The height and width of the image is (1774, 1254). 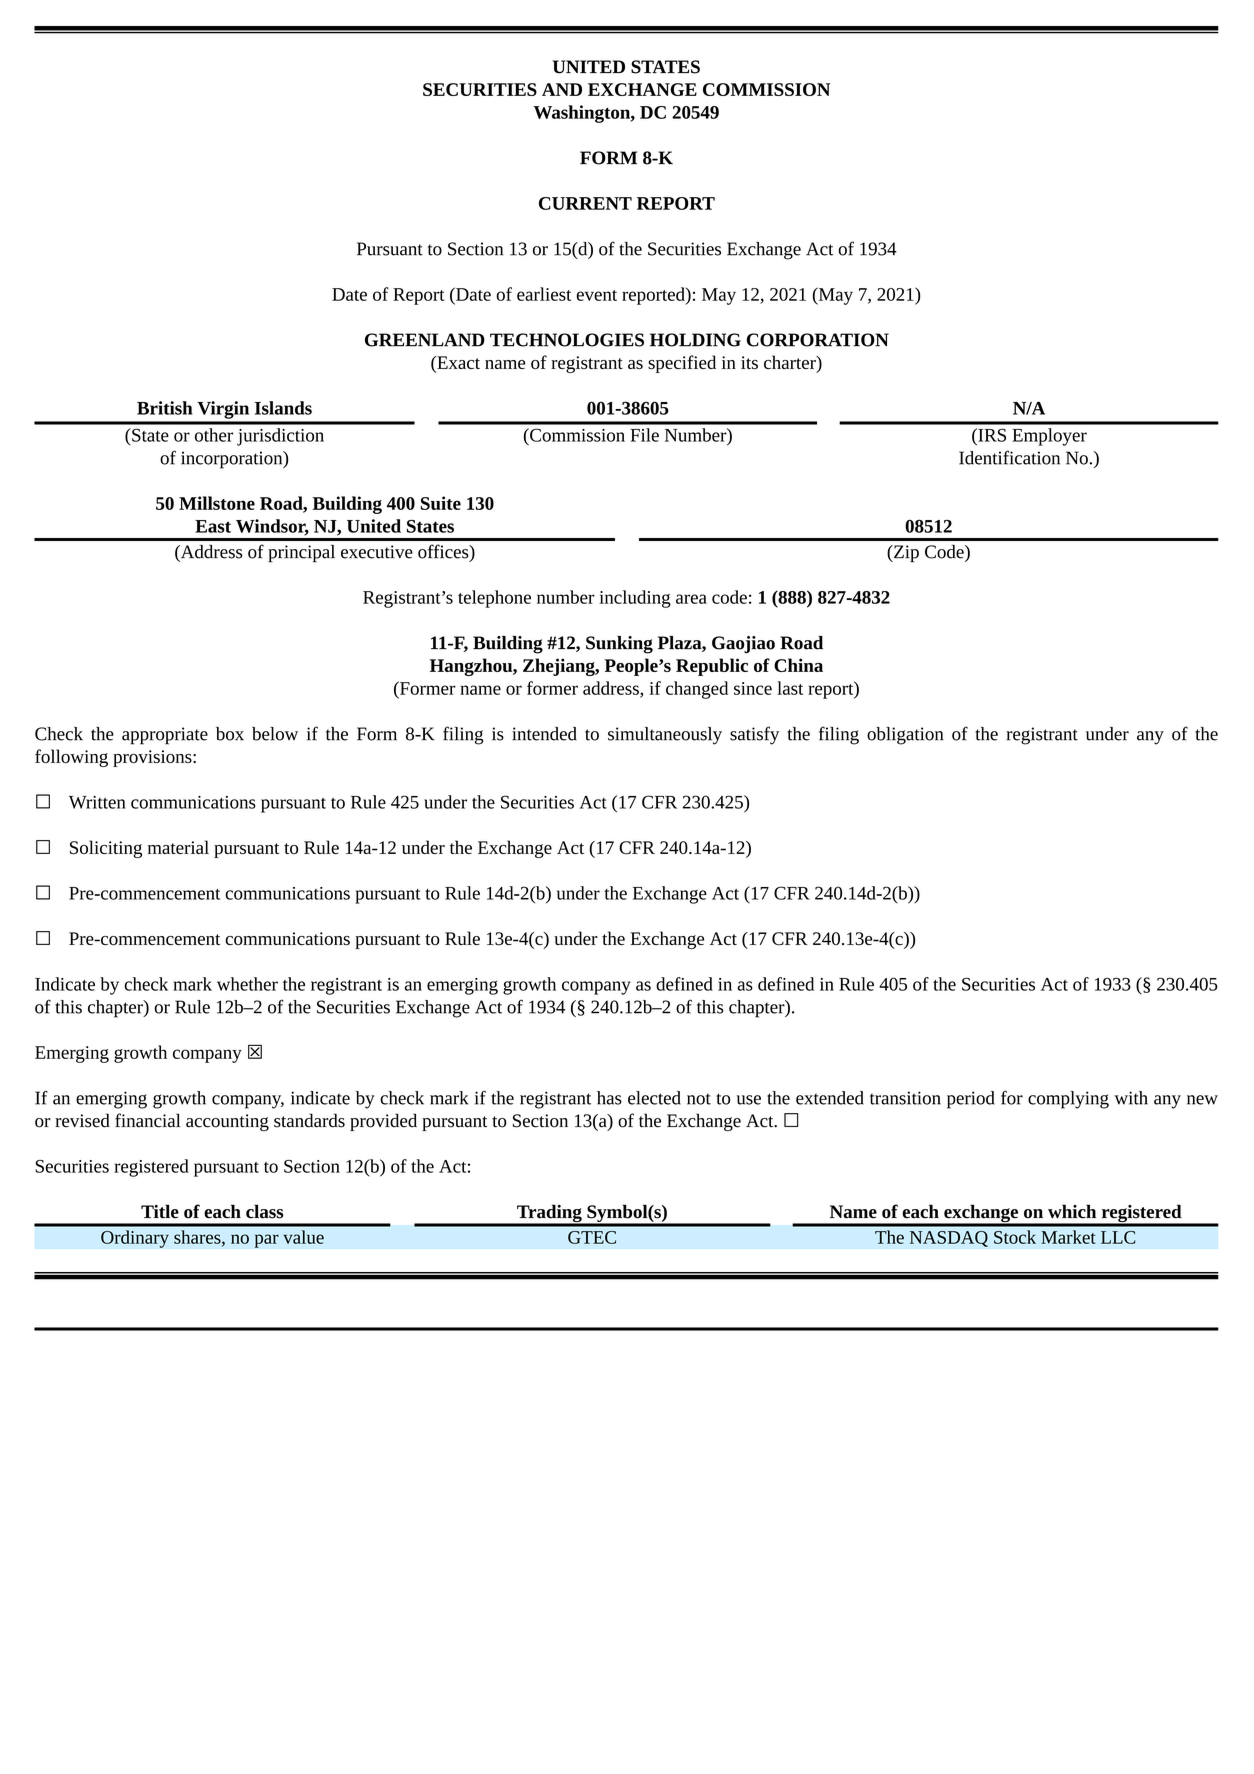 What do you see at coordinates (160, 1211) in the image?
I see `Title` at bounding box center [160, 1211].
